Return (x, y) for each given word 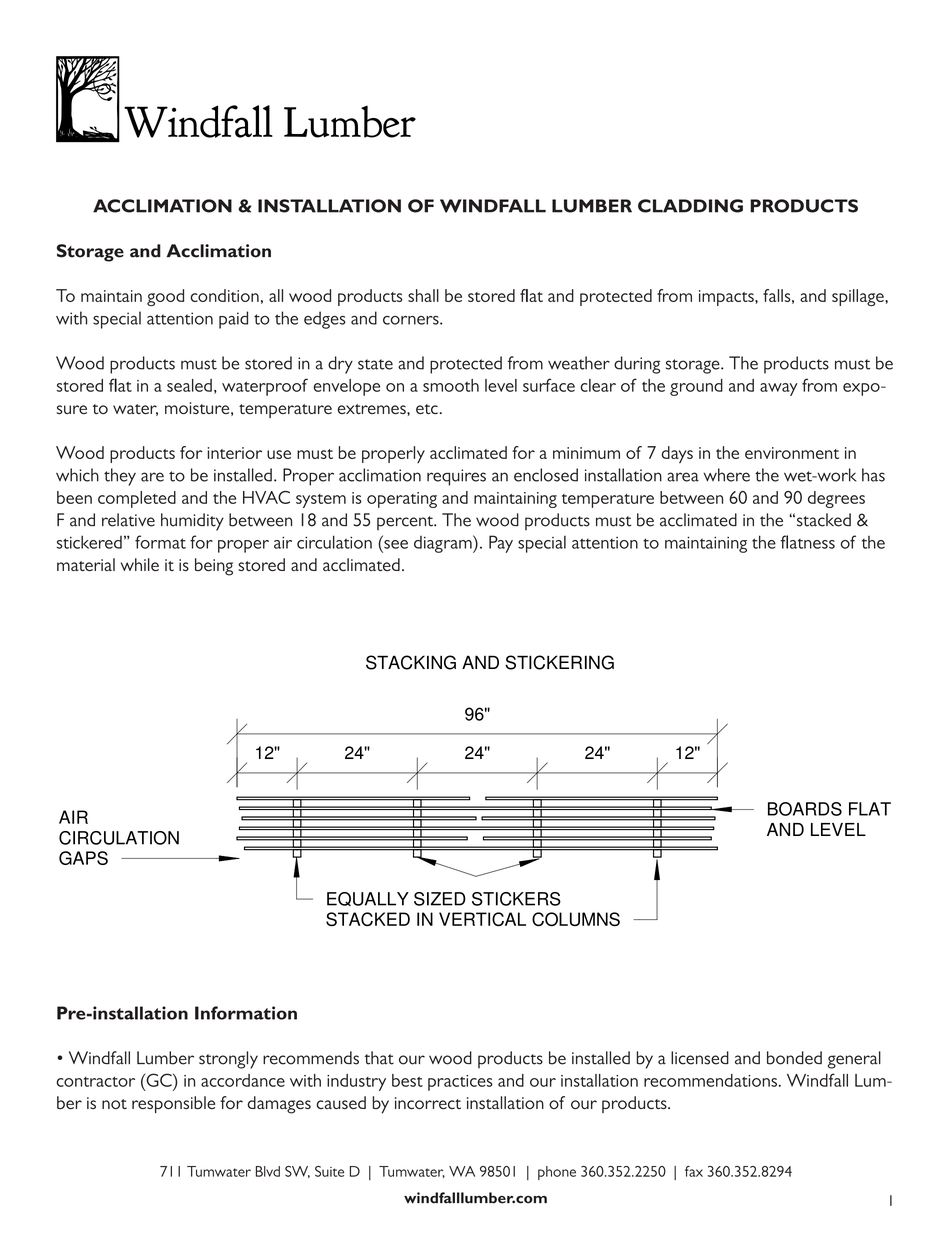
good (165, 297)
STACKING (411, 662)
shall (423, 295)
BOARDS (805, 809)
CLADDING (690, 206)
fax (694, 1171)
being (214, 567)
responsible (173, 1104)
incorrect (428, 1103)
